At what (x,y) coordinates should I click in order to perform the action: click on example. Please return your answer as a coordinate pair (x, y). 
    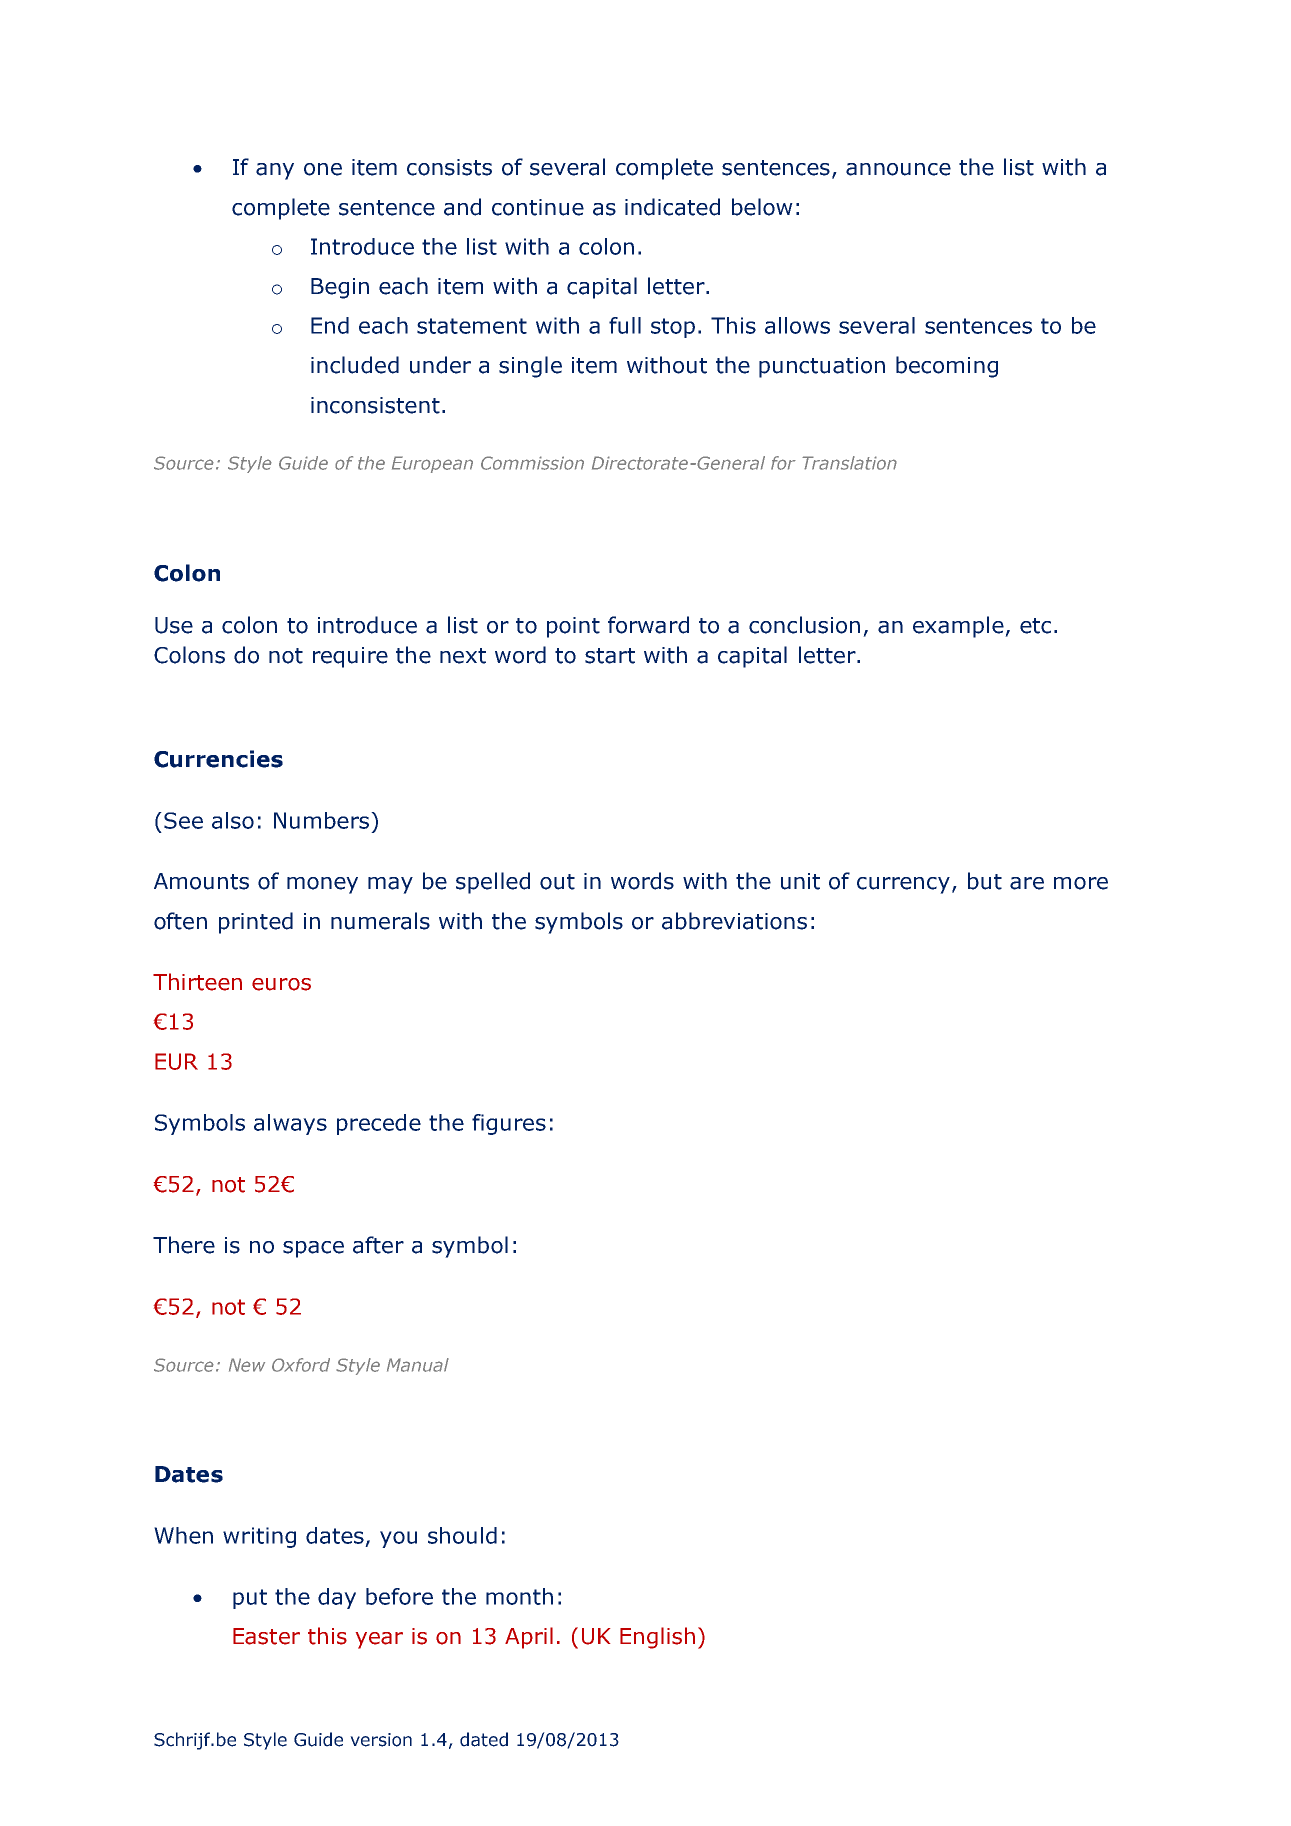
    Looking at the image, I should click on (959, 627).
